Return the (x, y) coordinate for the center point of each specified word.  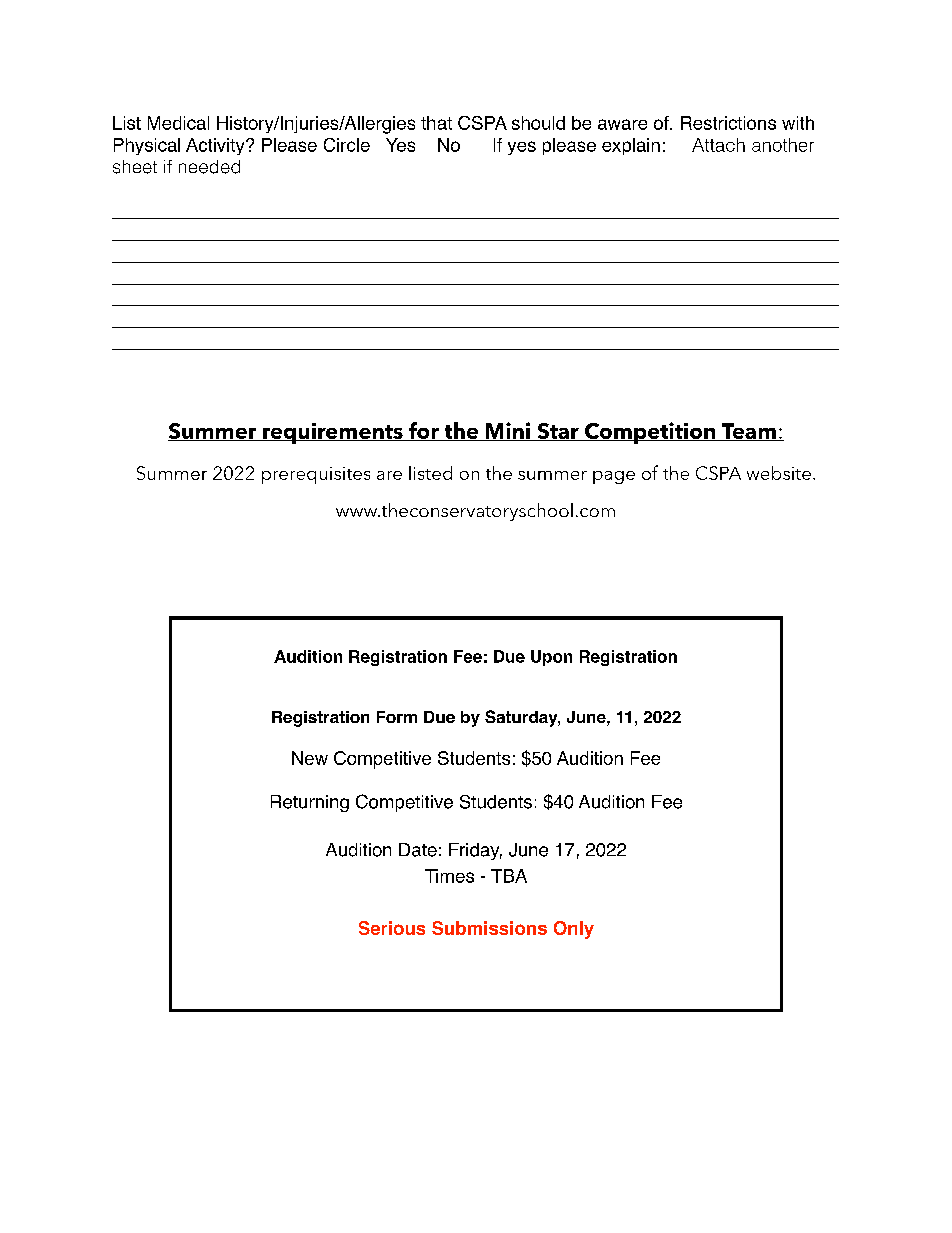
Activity (216, 146)
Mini (508, 431)
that (436, 123)
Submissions (489, 928)
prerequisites (316, 475)
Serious (392, 928)
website (779, 473)
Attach (718, 145)
